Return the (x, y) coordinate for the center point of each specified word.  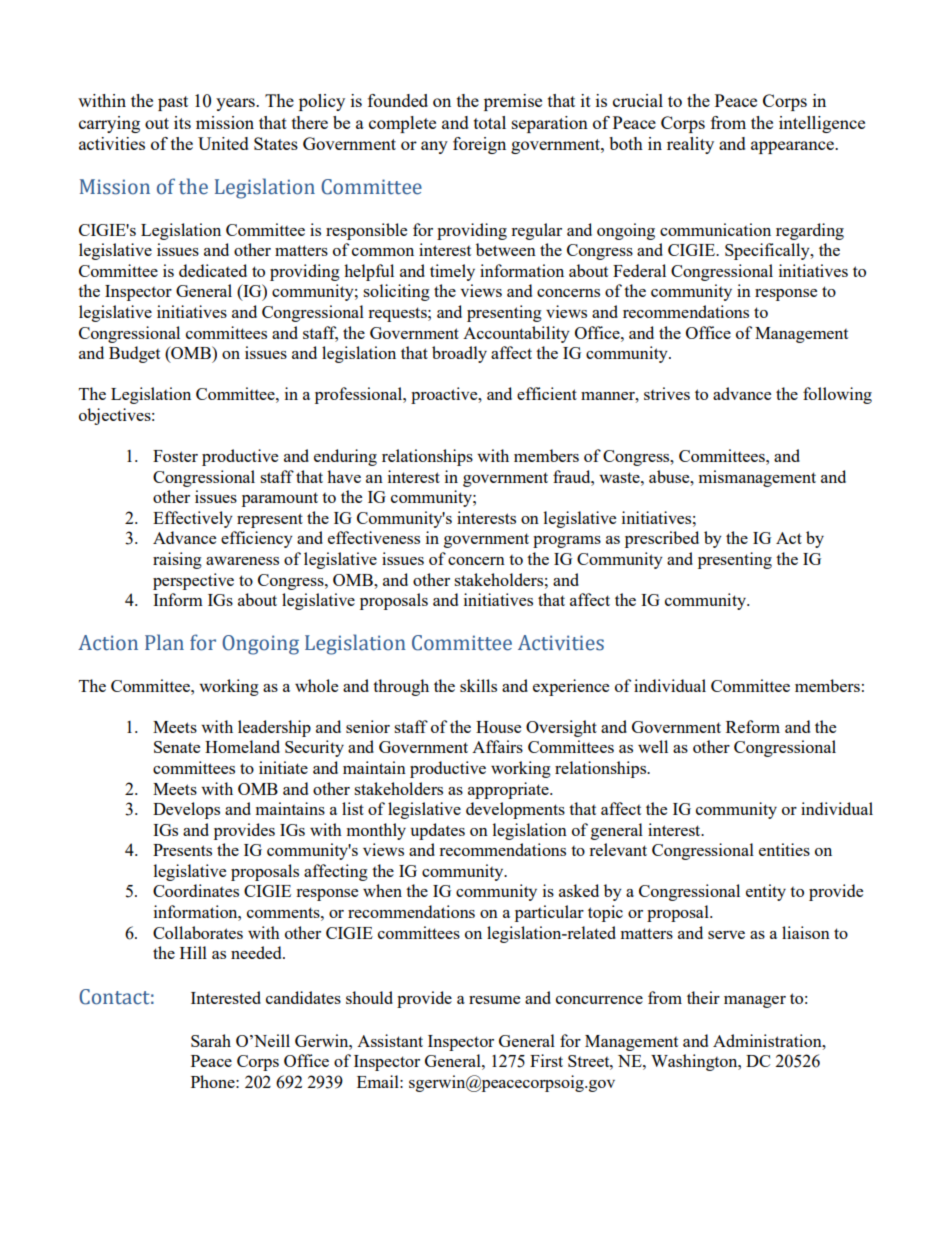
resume (494, 1000)
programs (567, 542)
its (182, 122)
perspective (193, 581)
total (490, 122)
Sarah (211, 1040)
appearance (793, 147)
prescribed (662, 539)
